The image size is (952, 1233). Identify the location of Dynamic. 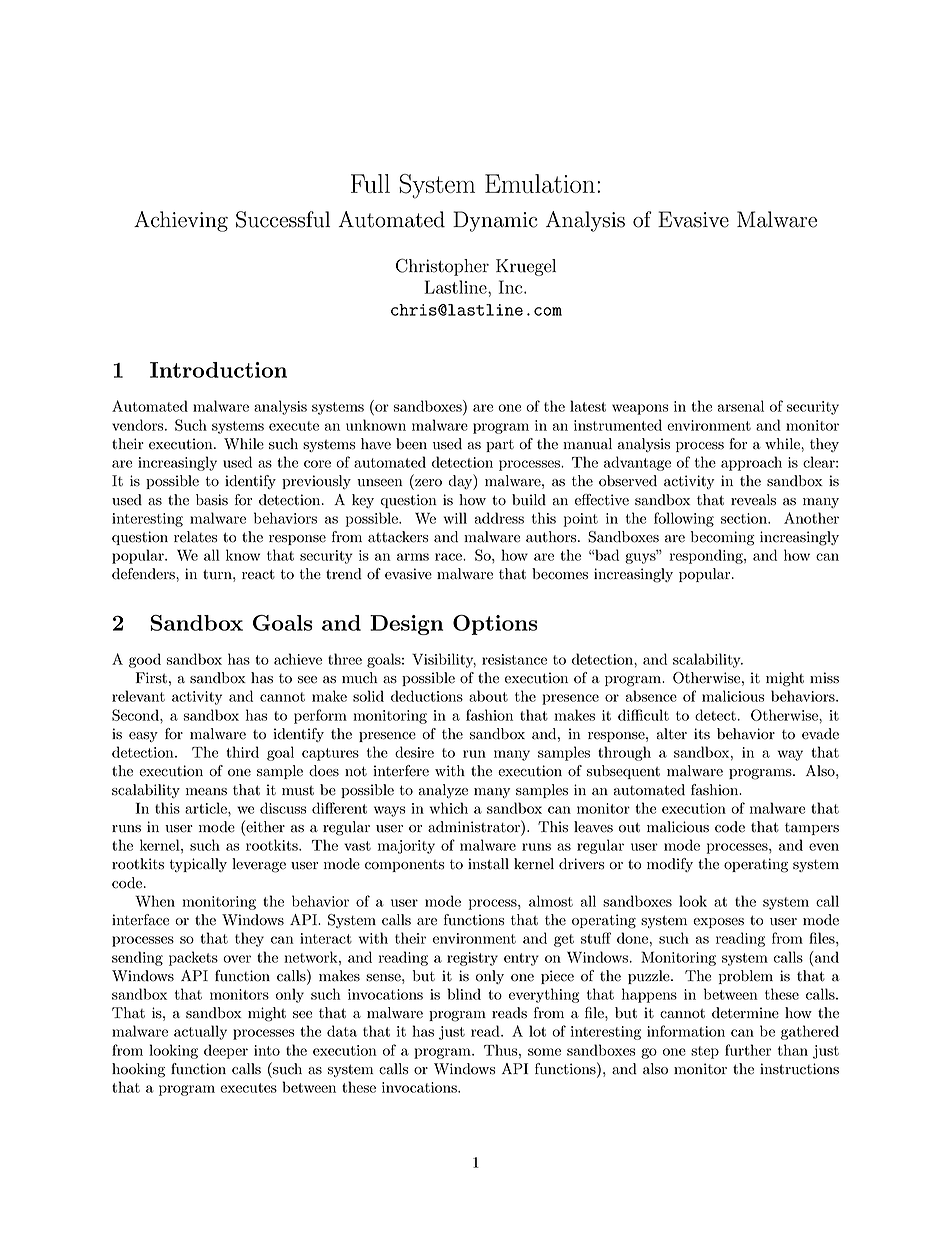
(495, 221).
